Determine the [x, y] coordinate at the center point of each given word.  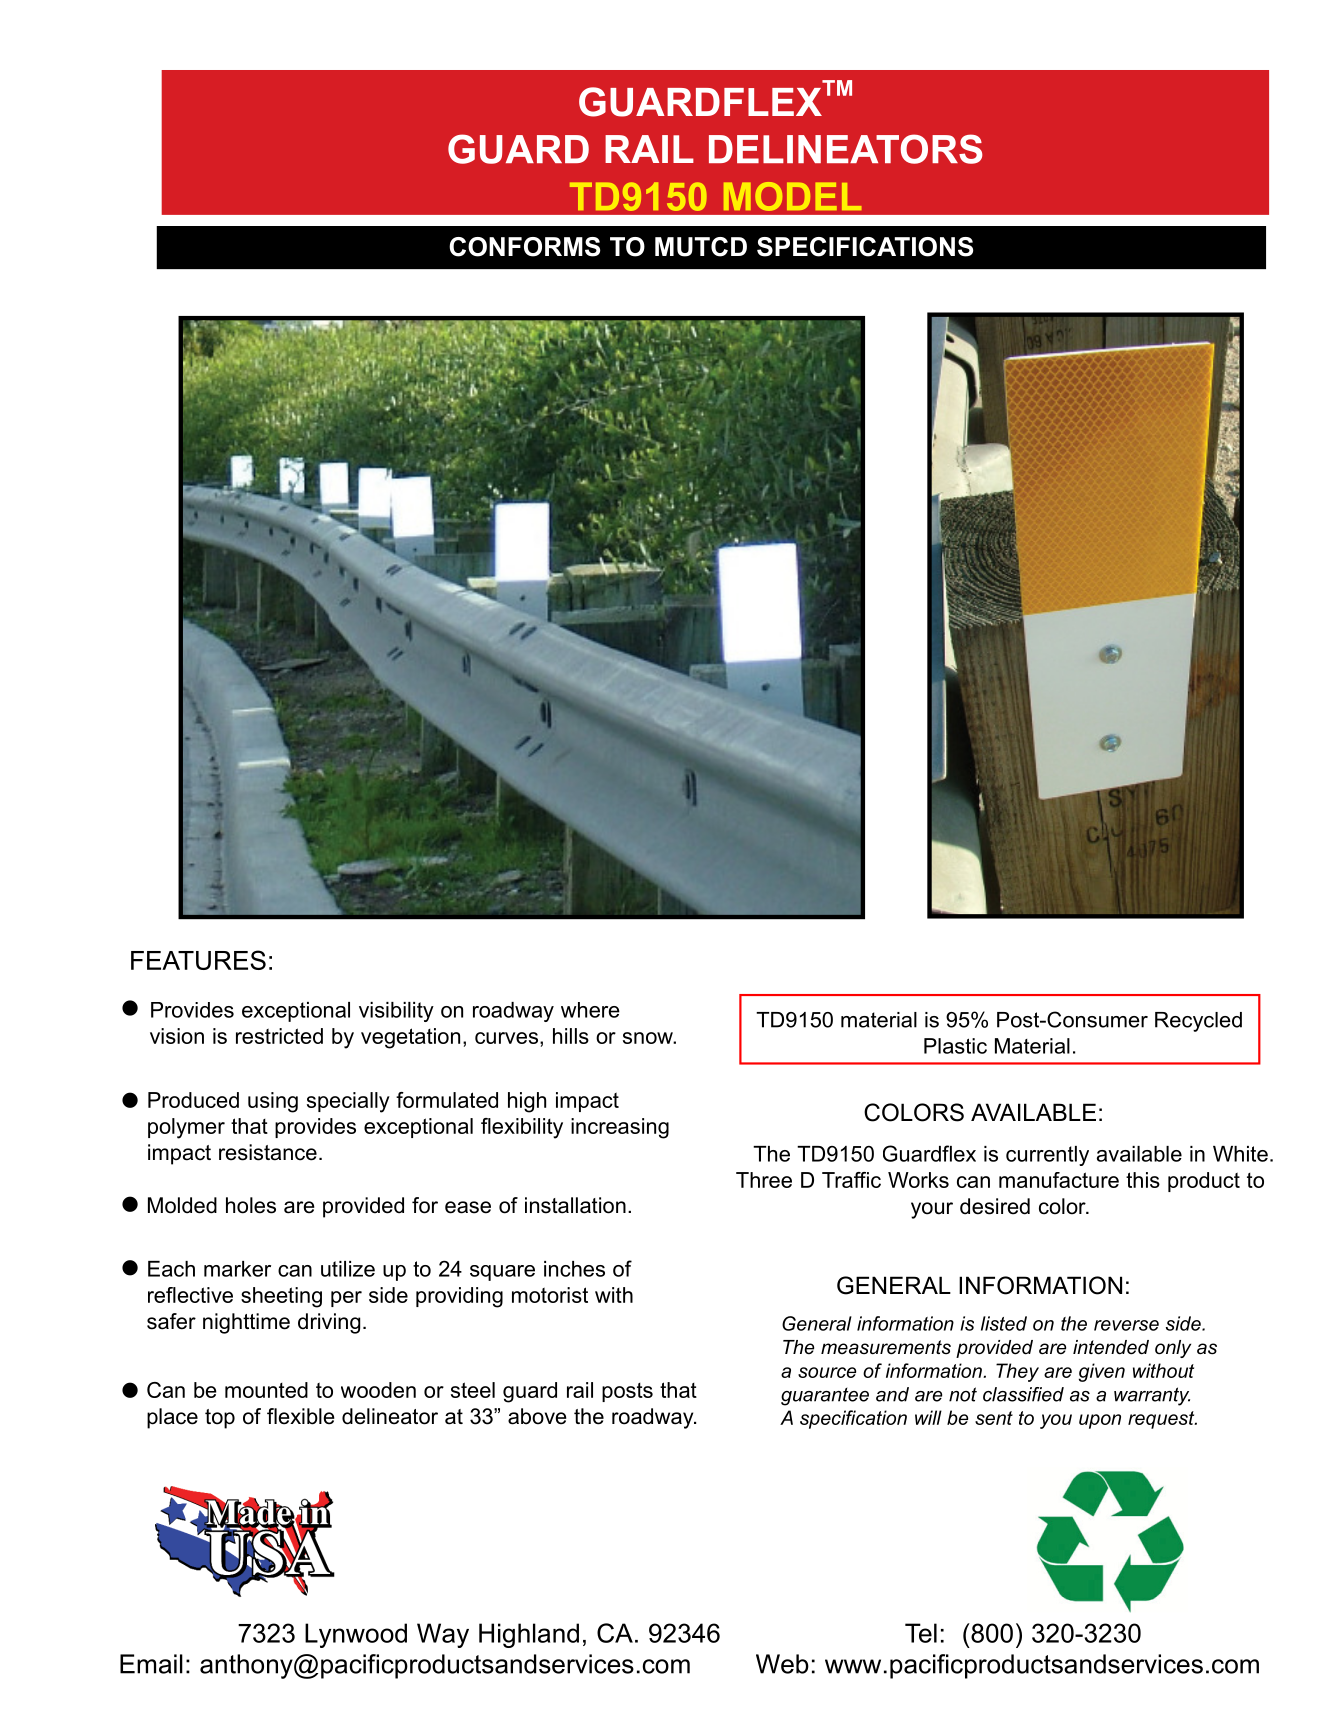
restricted [279, 1036]
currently [1047, 1156]
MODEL [792, 196]
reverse [1126, 1325]
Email [151, 1664]
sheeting [281, 1297]
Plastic [955, 1046]
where [590, 1010]
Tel [921, 1633]
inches [574, 1269]
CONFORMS [524, 247]
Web [782, 1664]
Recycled [1198, 1022]
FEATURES [198, 960]
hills [571, 1036]
